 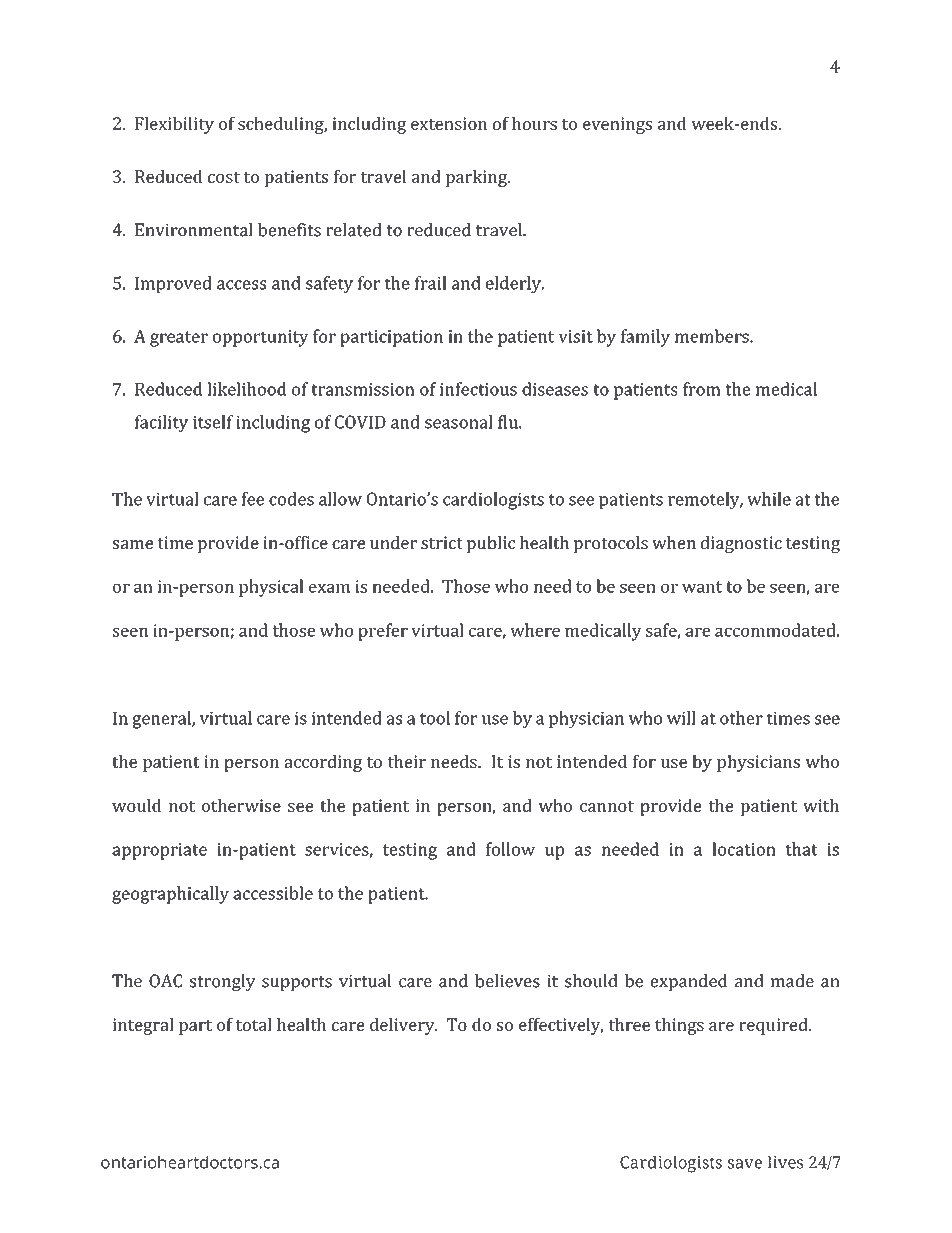 What do you see at coordinates (477, 178) in the document?
I see `parking` at bounding box center [477, 178].
